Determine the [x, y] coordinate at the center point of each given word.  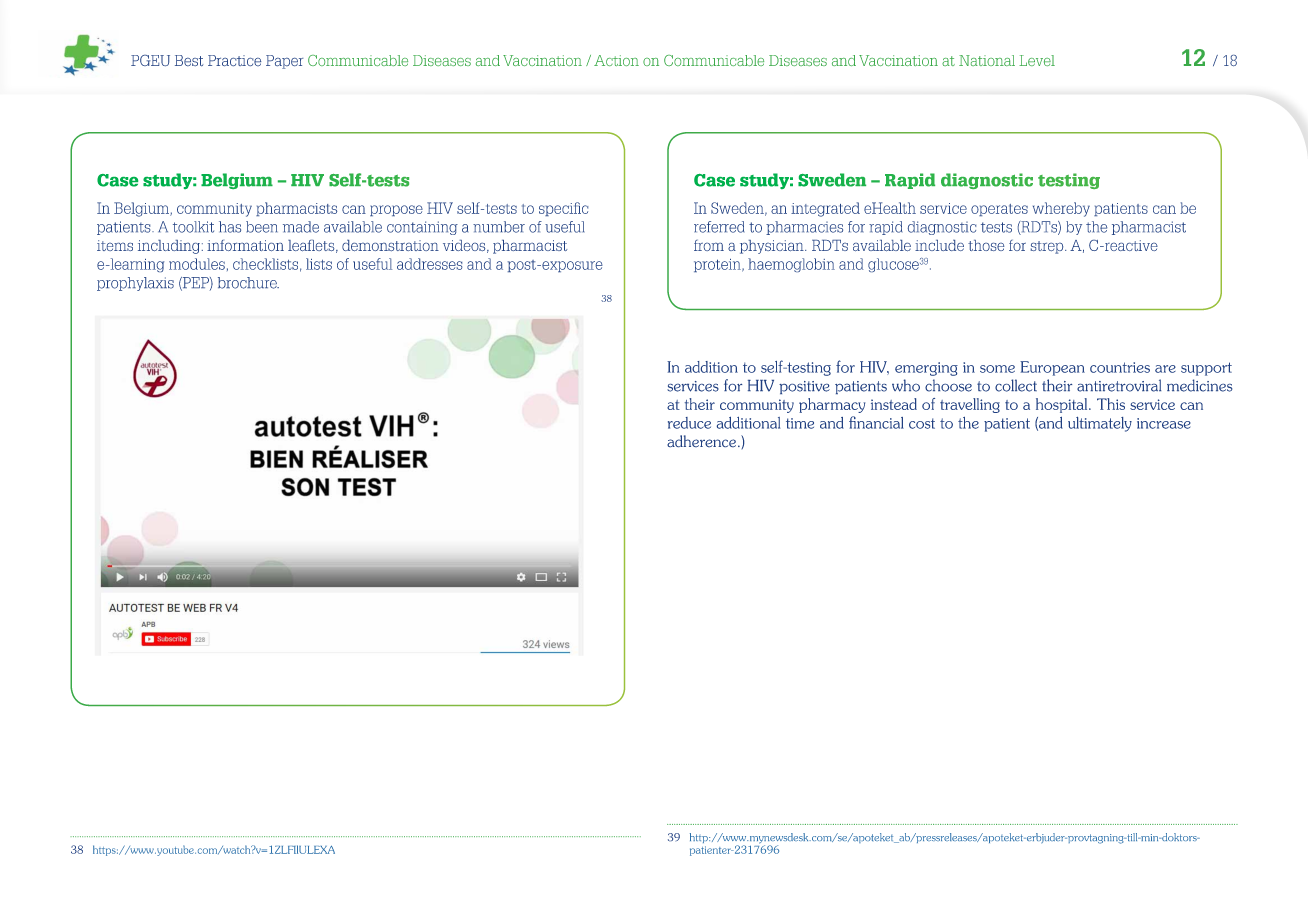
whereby [1061, 209]
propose [396, 210]
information [245, 245]
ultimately [1100, 424]
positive [804, 387]
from [709, 245]
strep [1048, 247]
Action [616, 60]
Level [1037, 60]
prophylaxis [135, 284]
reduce [689, 423]
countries [1120, 367]
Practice [234, 60]
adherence [703, 441]
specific [563, 209]
